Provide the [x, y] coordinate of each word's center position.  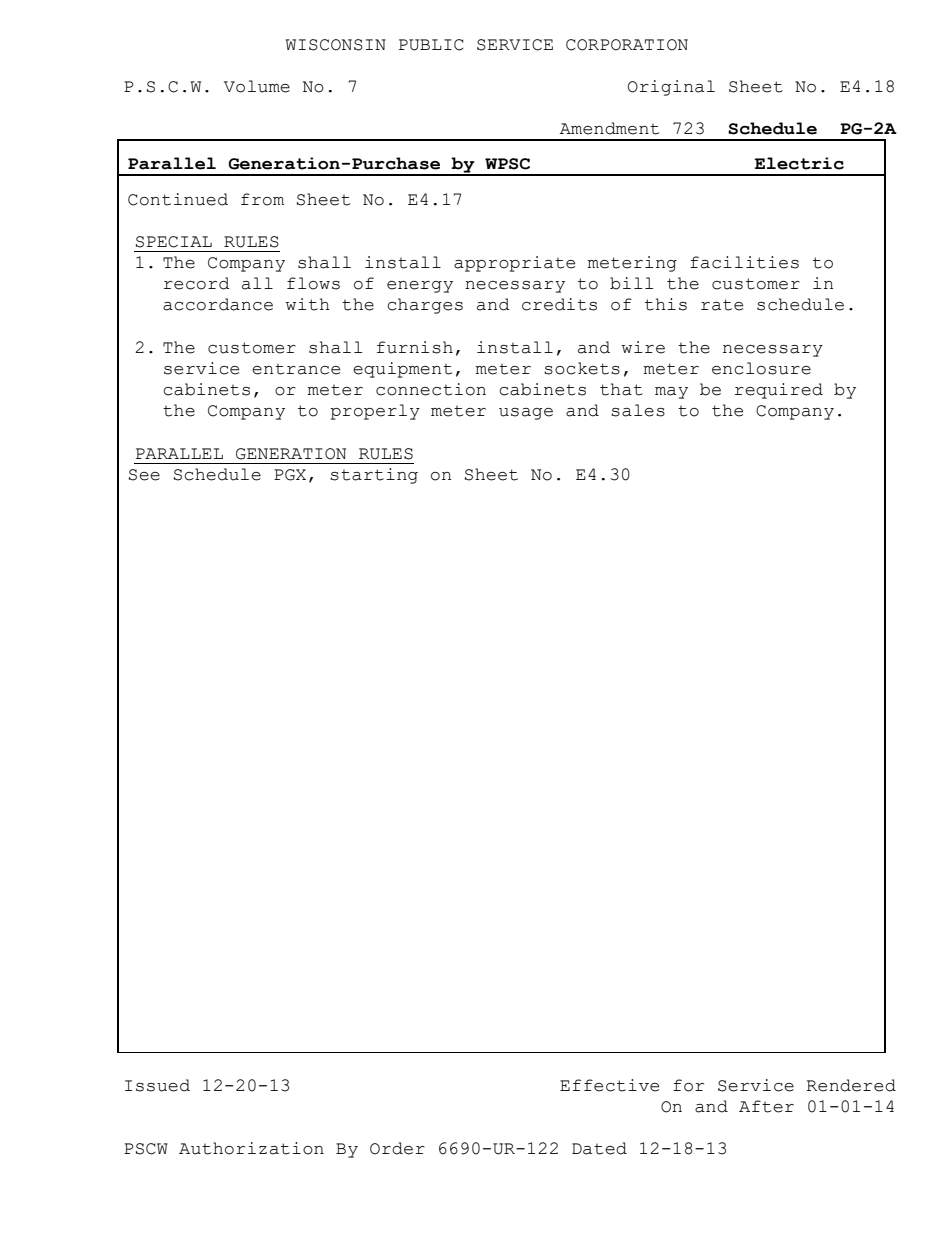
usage [526, 414]
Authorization [251, 1148]
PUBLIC [431, 45]
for [688, 1085]
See [144, 475]
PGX [290, 475]
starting [374, 476]
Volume [257, 86]
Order [397, 1148]
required [779, 391]
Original [671, 88]
